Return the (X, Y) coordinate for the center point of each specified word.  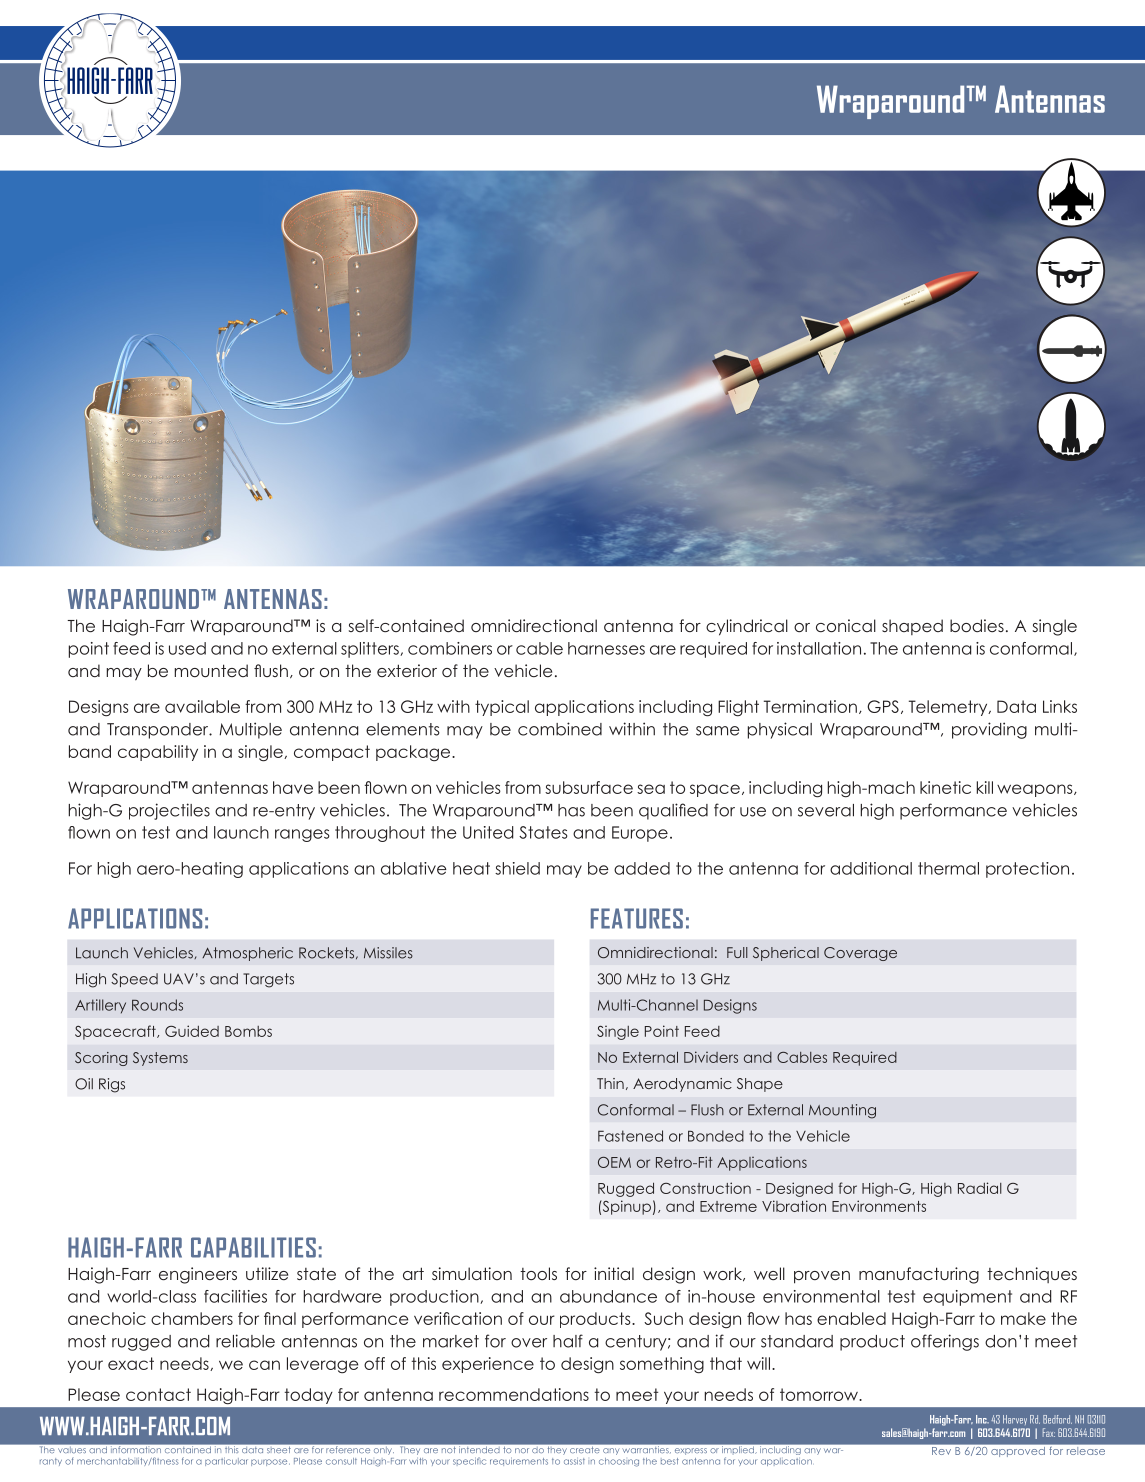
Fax (1049, 1432)
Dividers (711, 1057)
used (187, 648)
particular (226, 1461)
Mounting (842, 1111)
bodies (977, 625)
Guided (192, 1031)
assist (574, 1461)
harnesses (606, 648)
